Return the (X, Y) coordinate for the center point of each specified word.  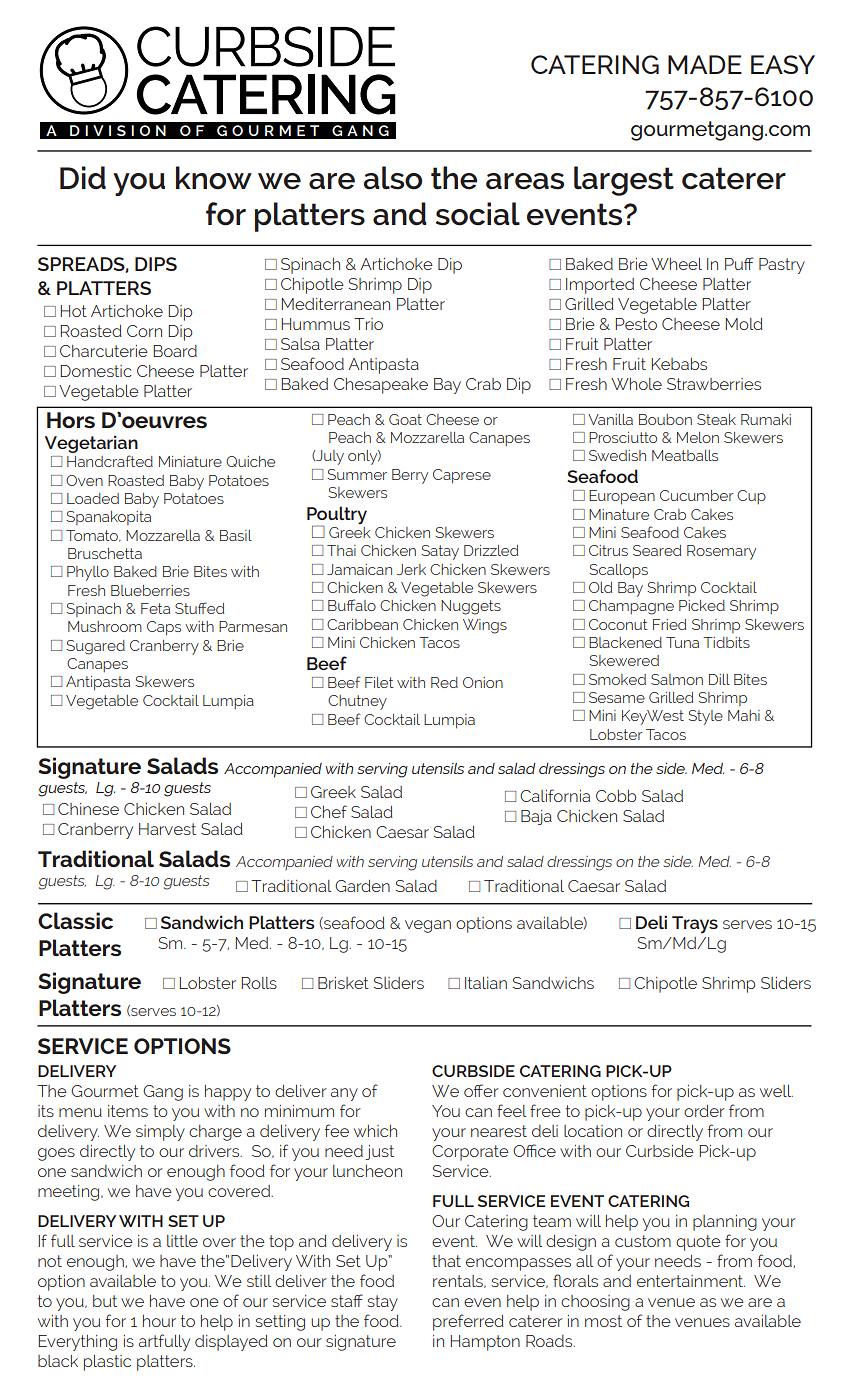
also (392, 178)
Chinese (88, 809)
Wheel (676, 264)
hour (159, 1321)
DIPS (156, 264)
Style (705, 717)
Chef (329, 811)
